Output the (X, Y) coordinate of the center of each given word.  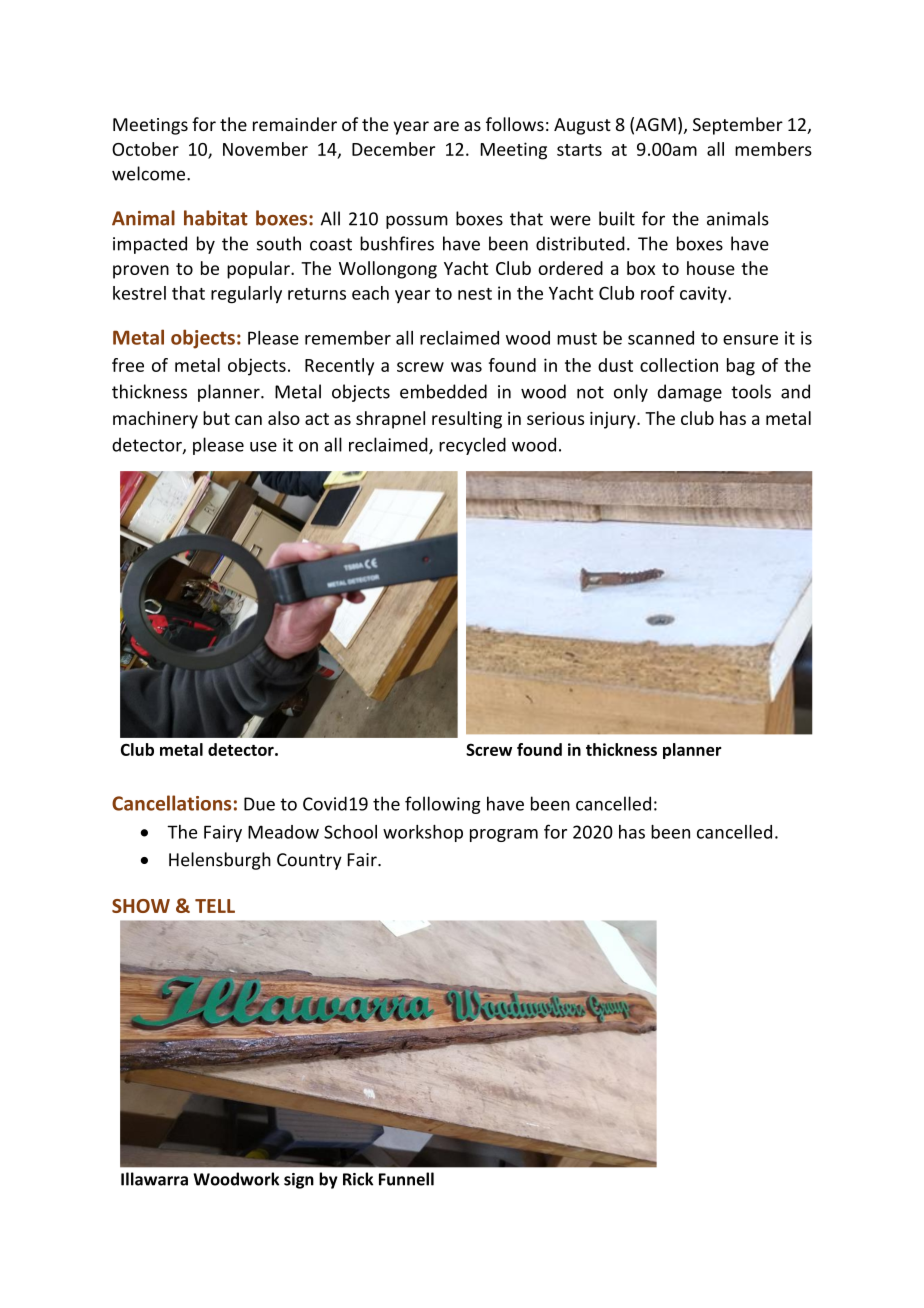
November (265, 149)
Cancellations (171, 803)
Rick (358, 1179)
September (738, 126)
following (443, 805)
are (446, 126)
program (504, 835)
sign (299, 1181)
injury (614, 420)
